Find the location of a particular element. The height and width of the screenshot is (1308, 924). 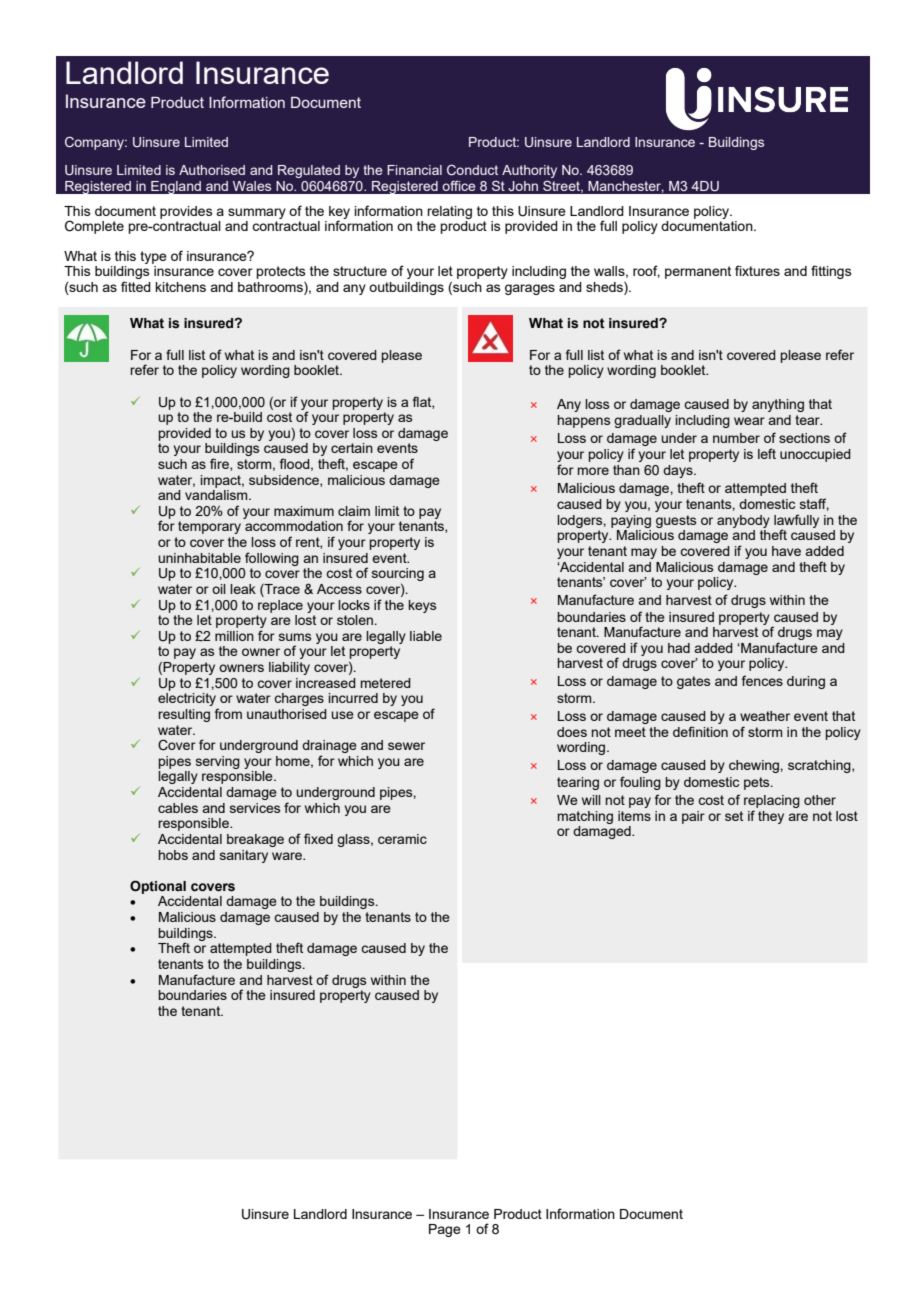

fences is located at coordinates (762, 680).
